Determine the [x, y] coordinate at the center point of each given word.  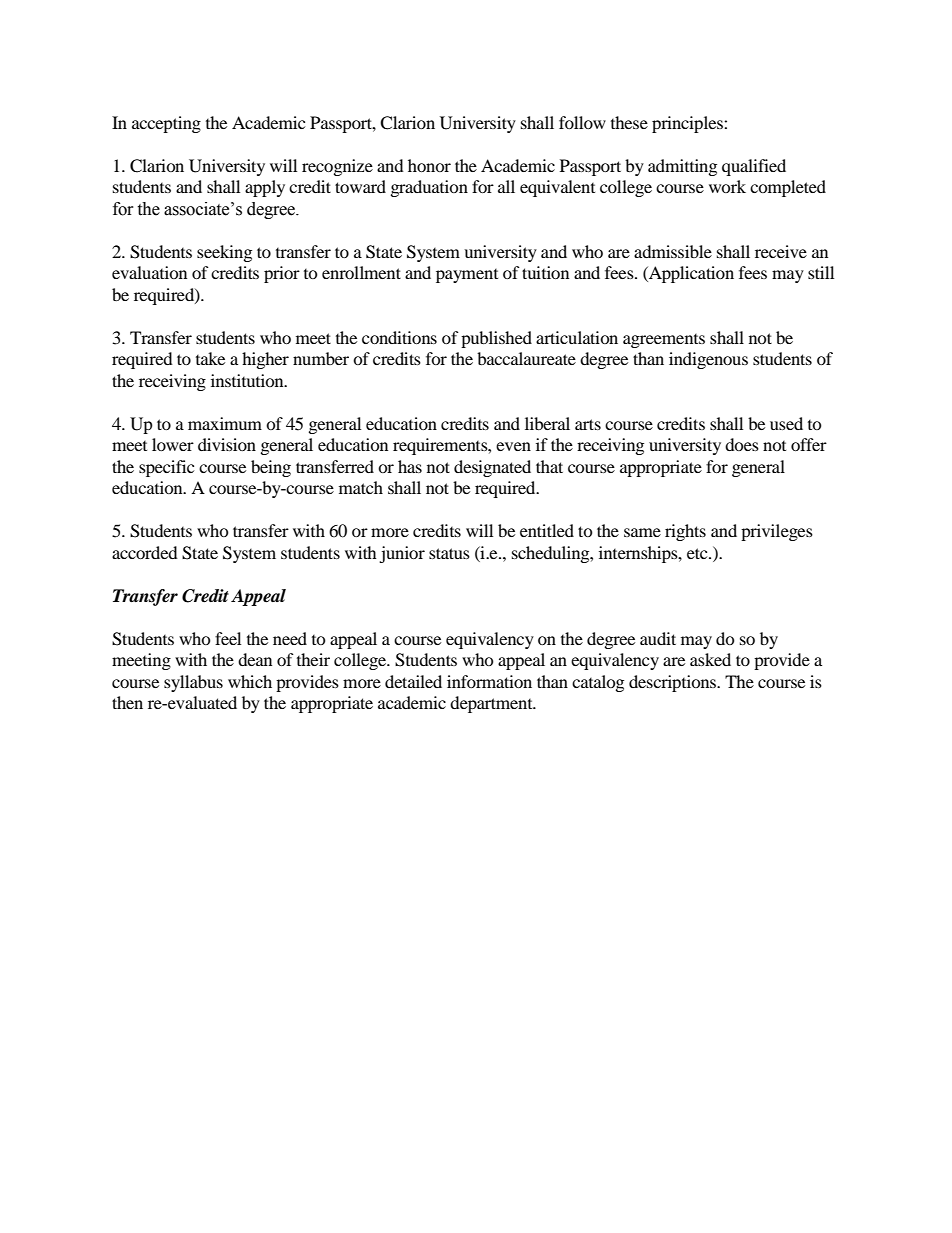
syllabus [193, 683]
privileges [777, 532]
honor [429, 165]
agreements [664, 341]
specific [166, 468]
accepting [166, 124]
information [489, 681]
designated [492, 468]
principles [688, 124]
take [210, 358]
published [496, 339]
